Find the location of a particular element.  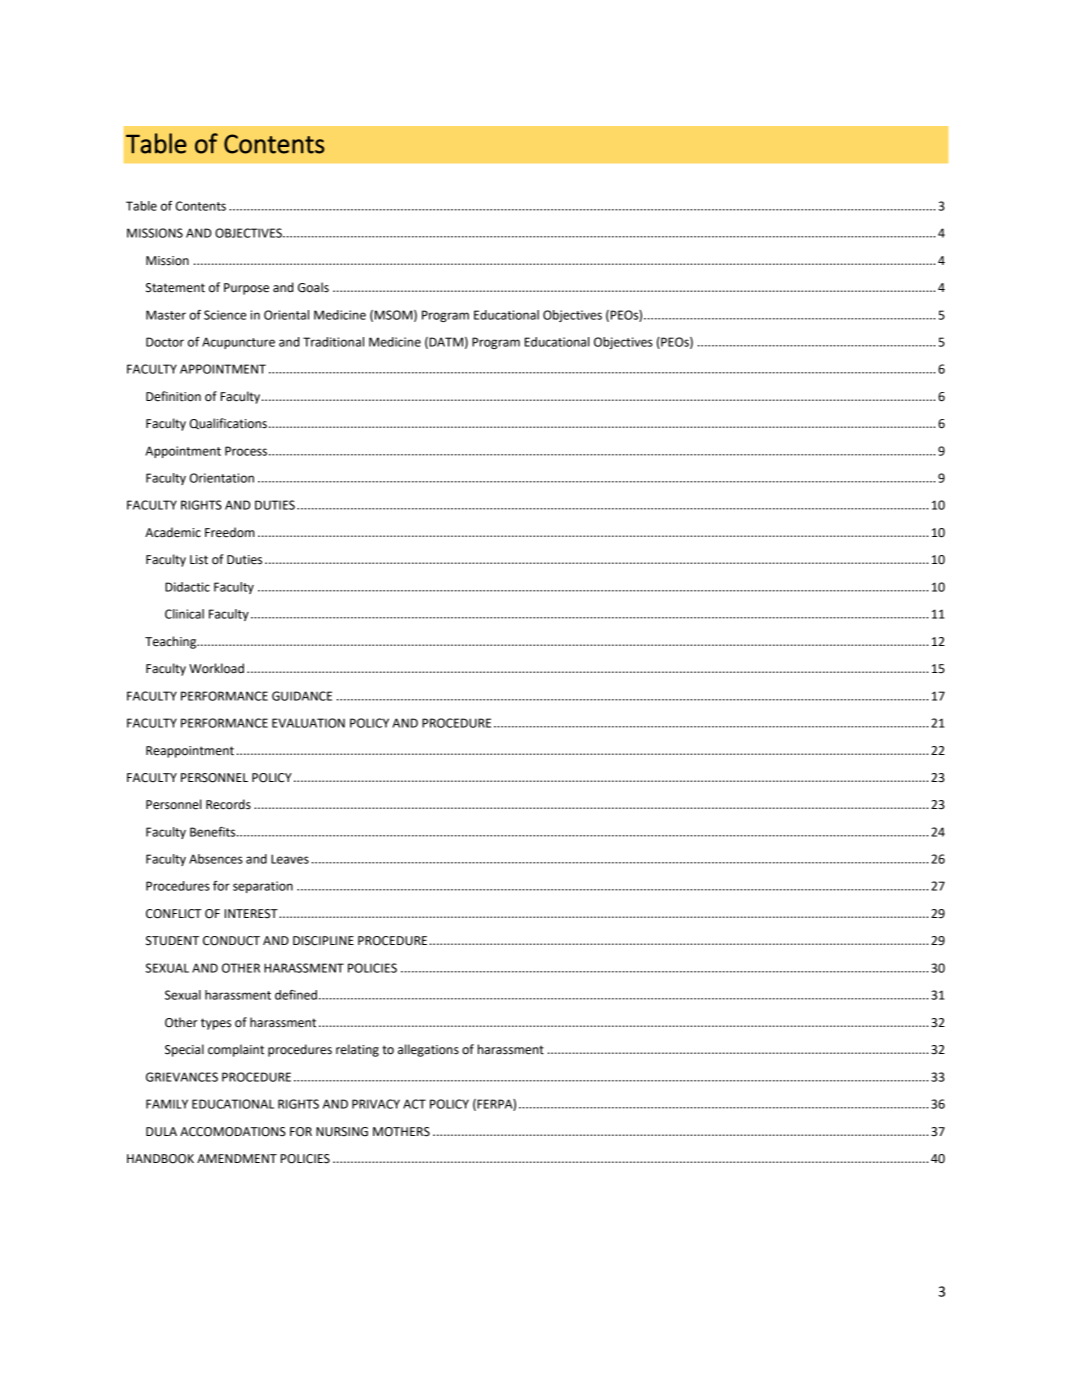

EVALUATION is located at coordinates (308, 723).
